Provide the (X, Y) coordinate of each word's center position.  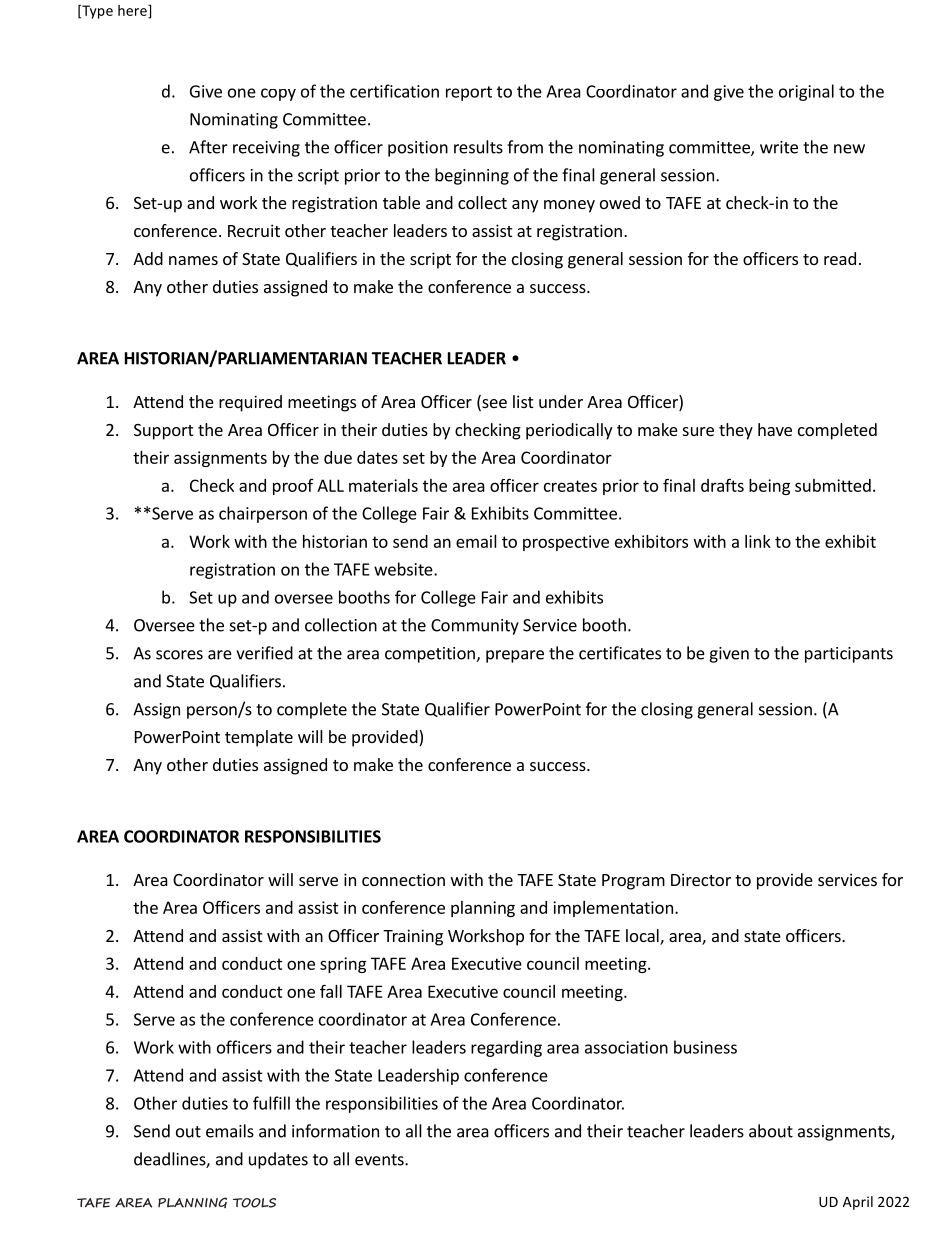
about (771, 1131)
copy (278, 94)
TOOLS (254, 1203)
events (380, 1160)
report (469, 93)
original (806, 92)
